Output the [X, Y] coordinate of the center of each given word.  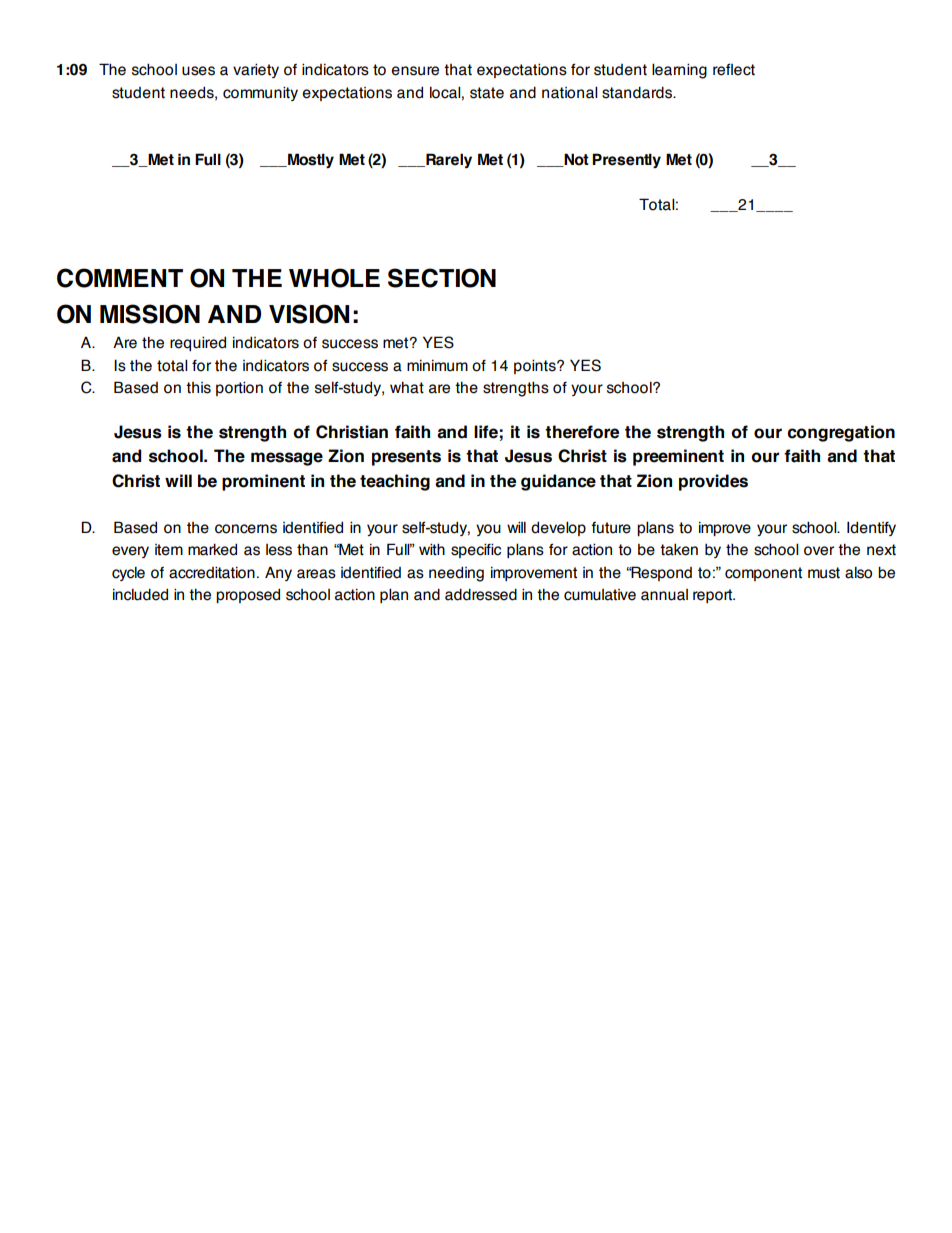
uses [198, 71]
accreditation [212, 572]
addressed [481, 594]
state [487, 93]
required [198, 343]
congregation [841, 433]
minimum [437, 365]
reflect [734, 70]
